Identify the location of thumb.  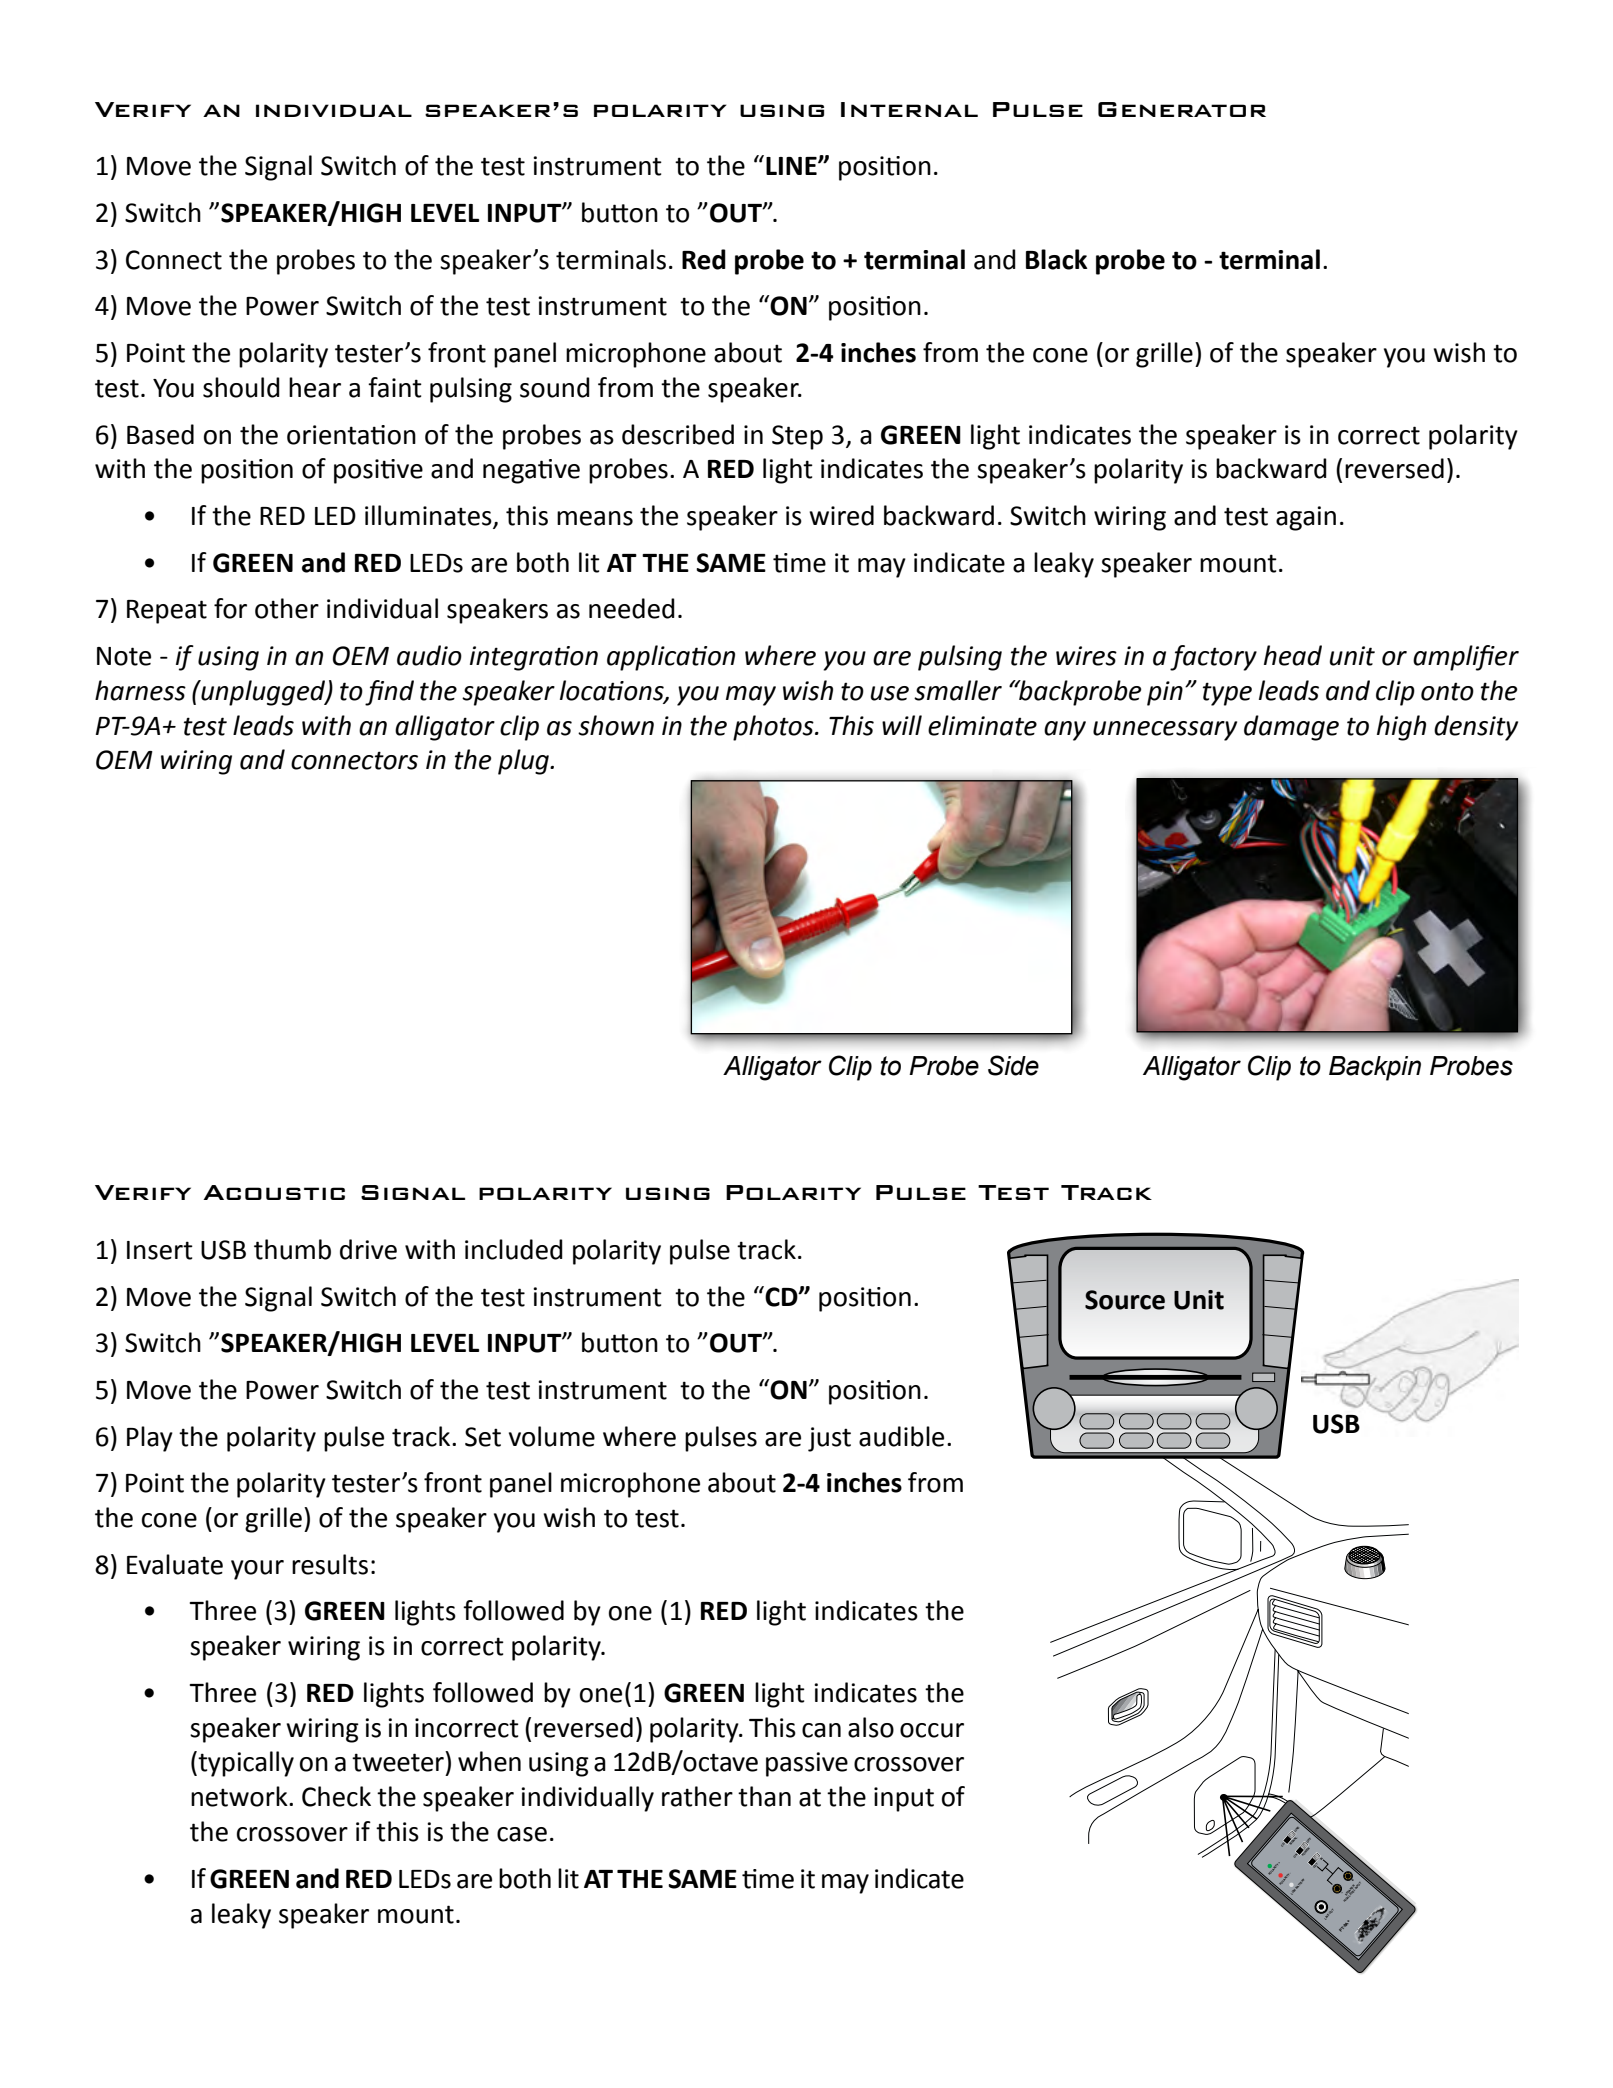
(292, 1249).
